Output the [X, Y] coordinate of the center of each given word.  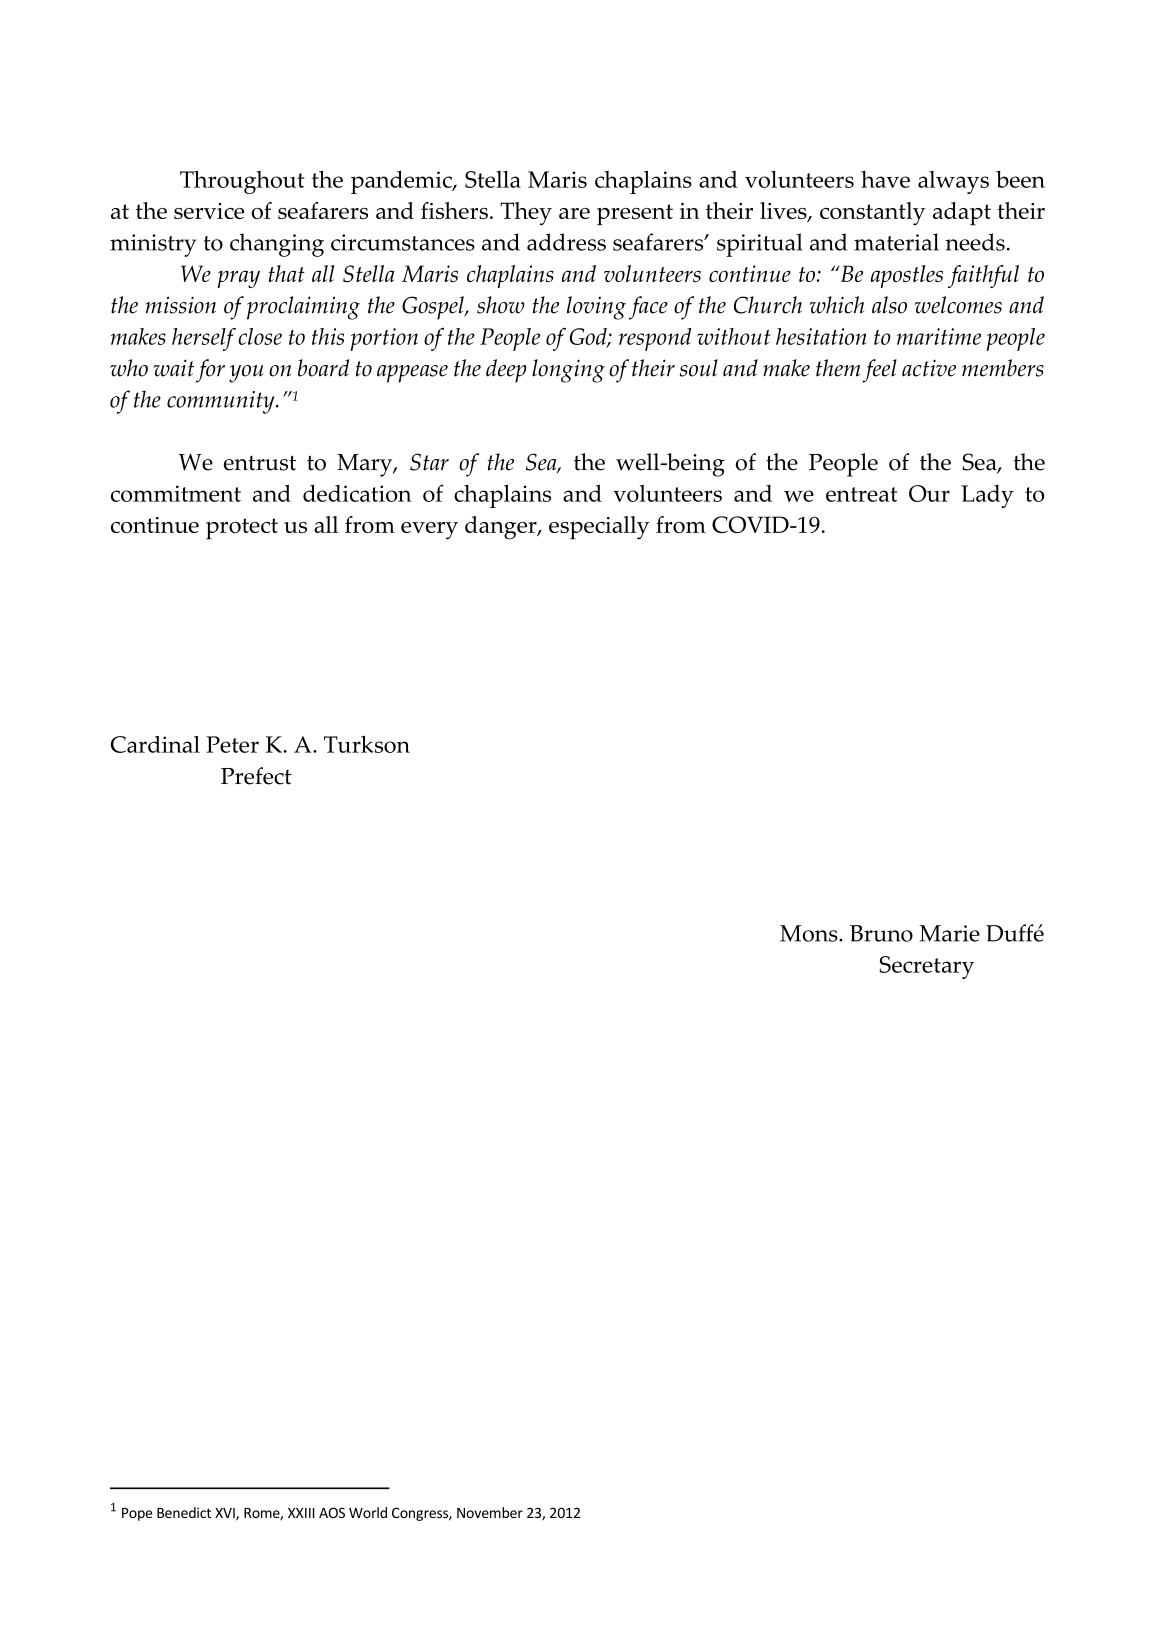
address [566, 242]
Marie [949, 933]
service [209, 211]
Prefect [256, 776]
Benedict [184, 1512]
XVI [226, 1514]
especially [599, 528]
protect [242, 529]
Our [929, 493]
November [490, 1512]
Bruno [881, 933]
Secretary [926, 967]
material [896, 242]
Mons [810, 933]
